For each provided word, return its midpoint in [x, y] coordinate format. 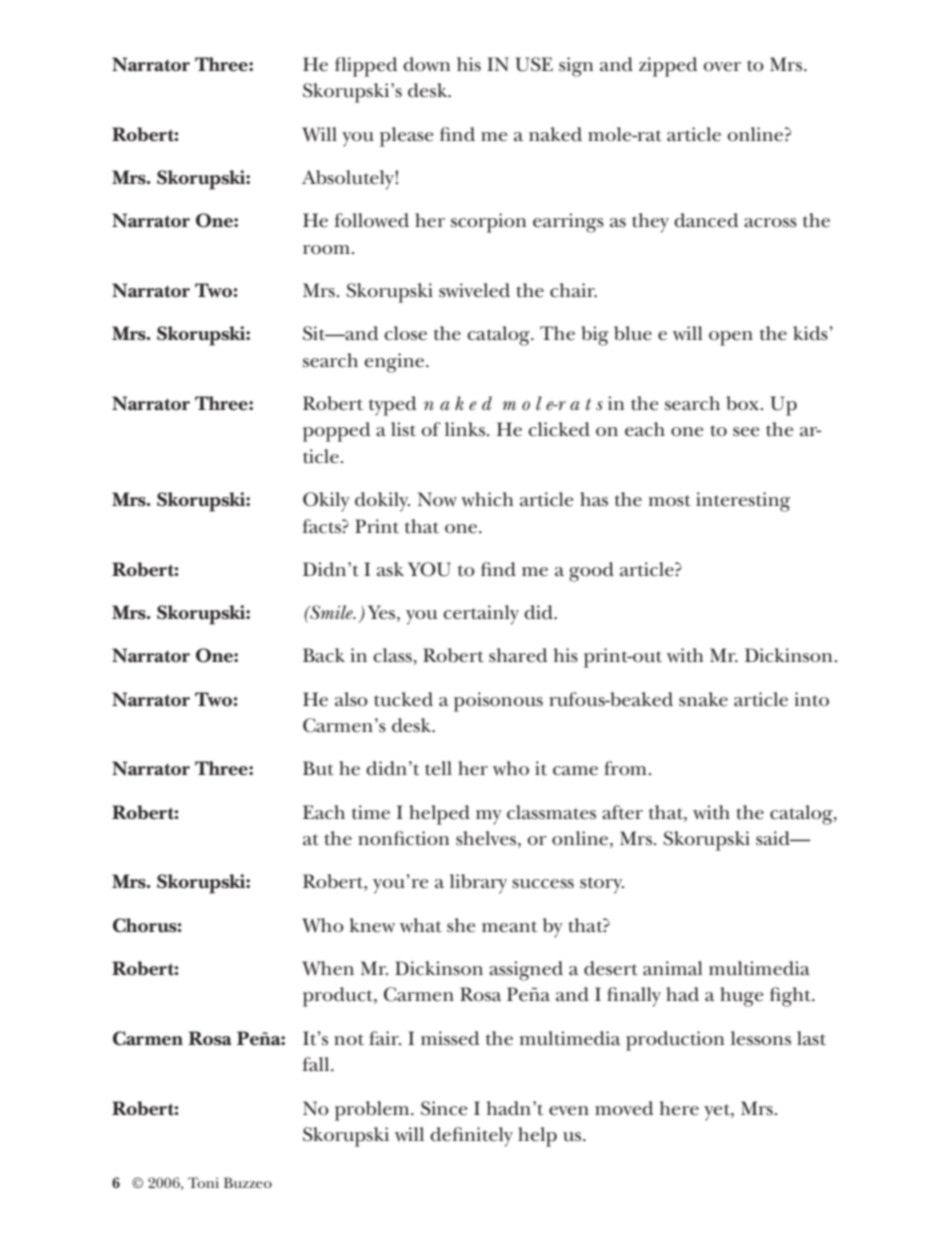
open [731, 338]
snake [703, 699]
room [326, 250]
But [318, 768]
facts [322, 526]
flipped [366, 67]
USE [534, 64]
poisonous [498, 702]
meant [509, 927]
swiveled [474, 290]
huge [741, 997]
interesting [743, 502]
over [722, 67]
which [487, 499]
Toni [203, 1182]
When [328, 968]
